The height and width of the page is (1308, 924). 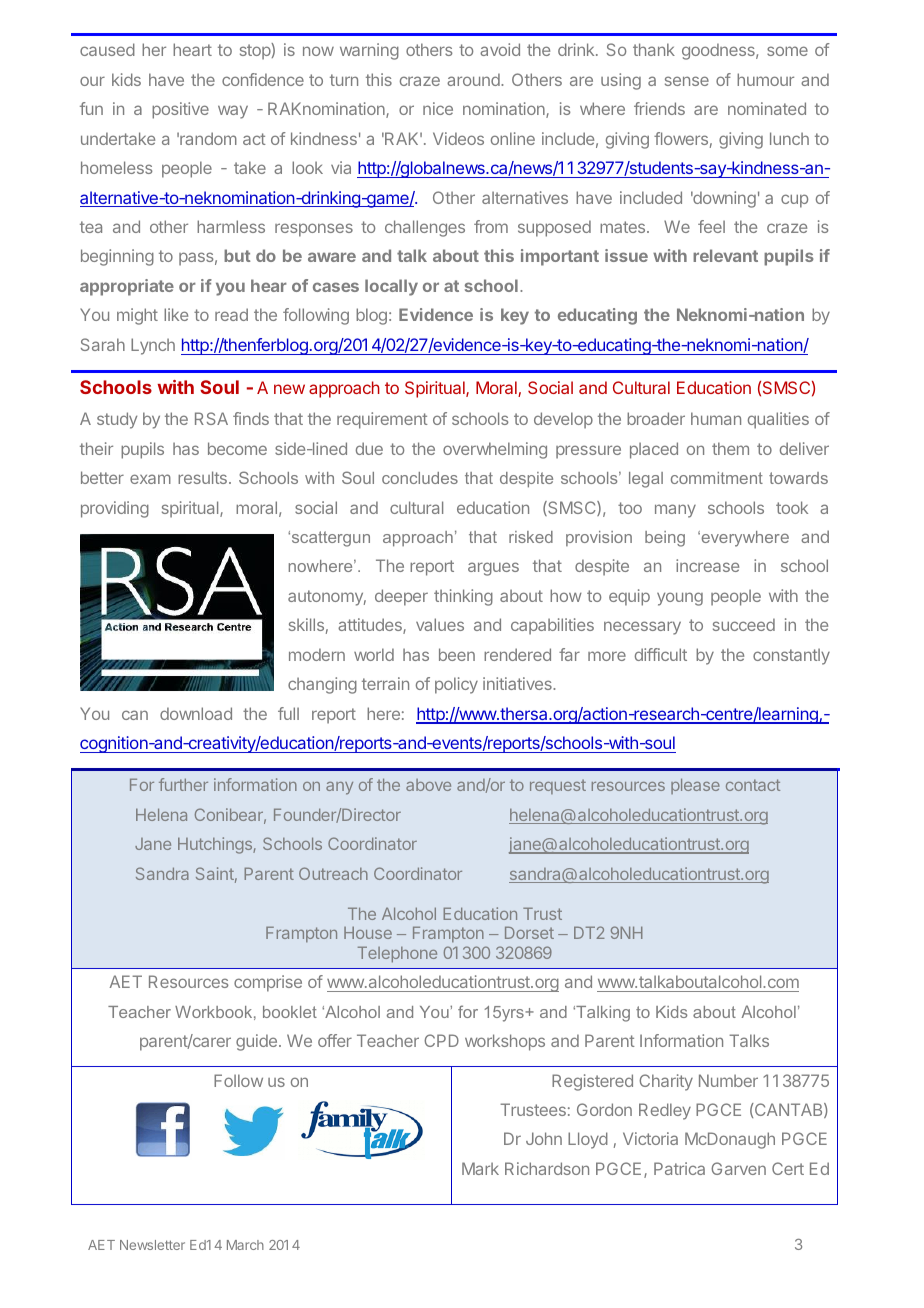 I want to click on above, so click(x=428, y=785).
